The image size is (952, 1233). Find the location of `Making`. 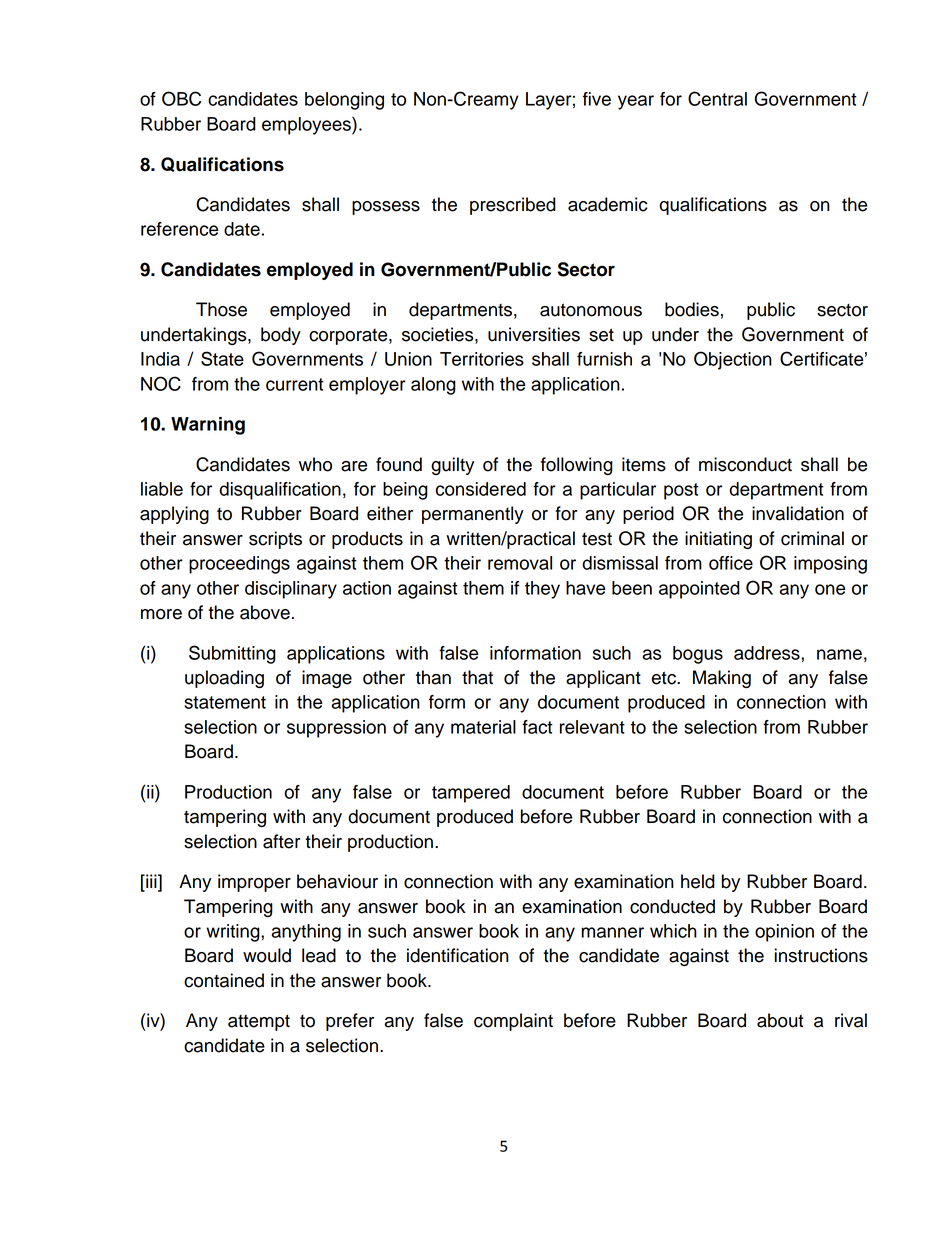

Making is located at coordinates (722, 679).
